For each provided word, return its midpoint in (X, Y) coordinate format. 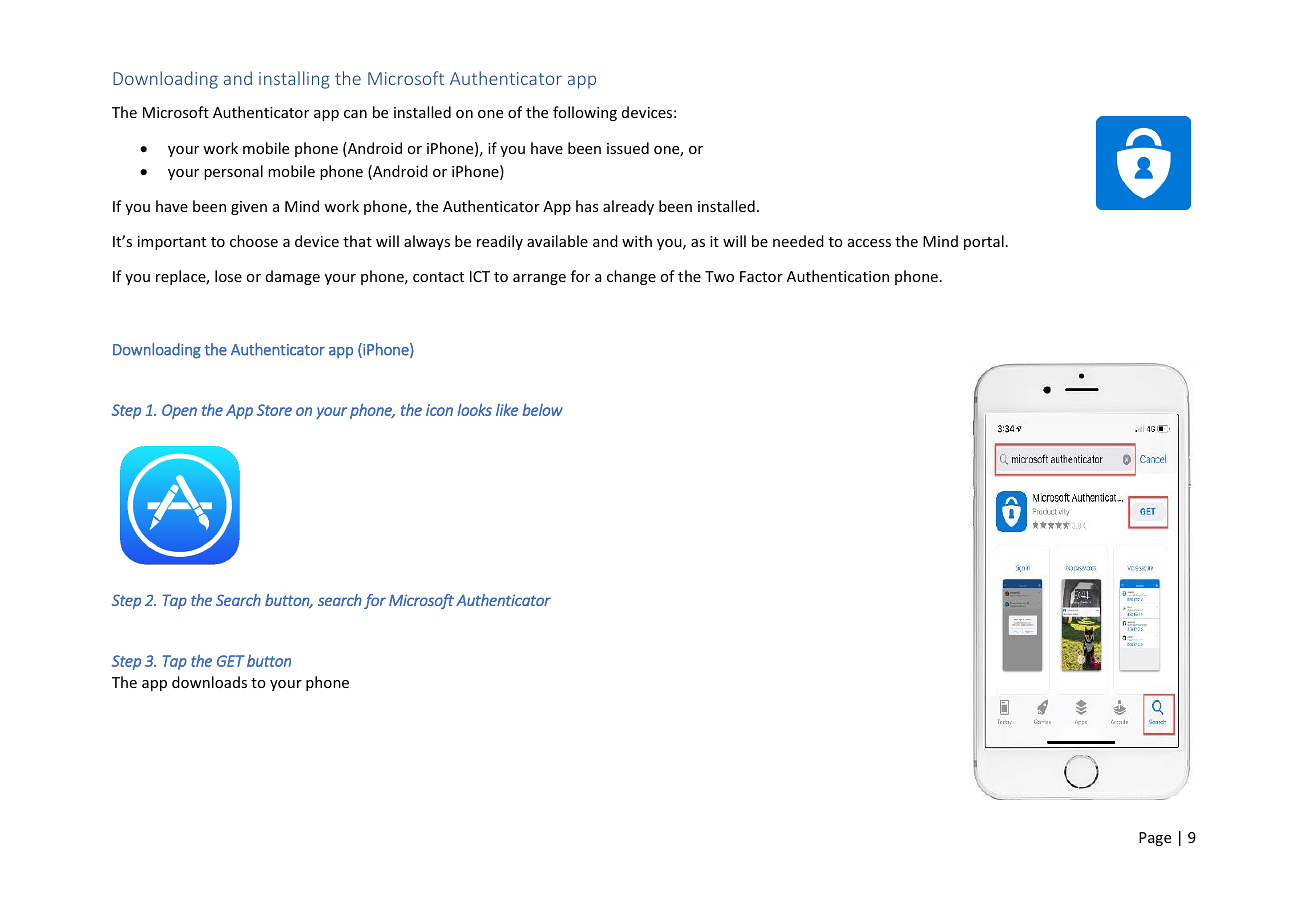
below (542, 409)
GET (231, 661)
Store (274, 410)
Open (179, 411)
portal (984, 242)
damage (293, 277)
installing (294, 80)
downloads (209, 682)
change (631, 277)
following (585, 113)
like (507, 409)
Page (1155, 839)
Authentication (838, 276)
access (869, 243)
